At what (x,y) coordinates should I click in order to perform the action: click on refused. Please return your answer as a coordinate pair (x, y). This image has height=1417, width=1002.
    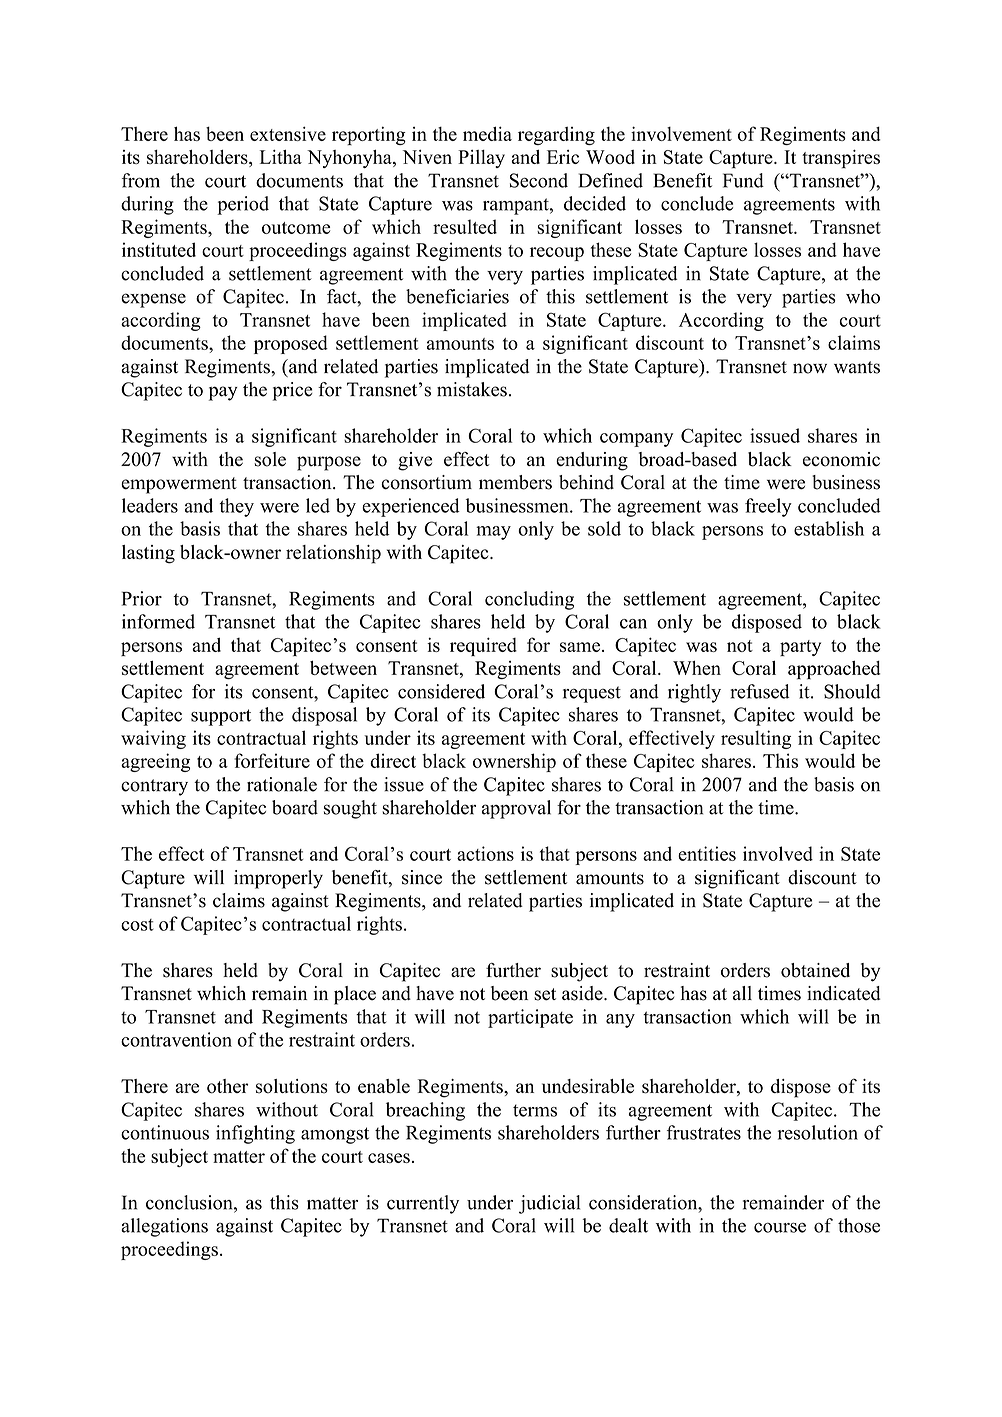
    Looking at the image, I should click on (760, 691).
